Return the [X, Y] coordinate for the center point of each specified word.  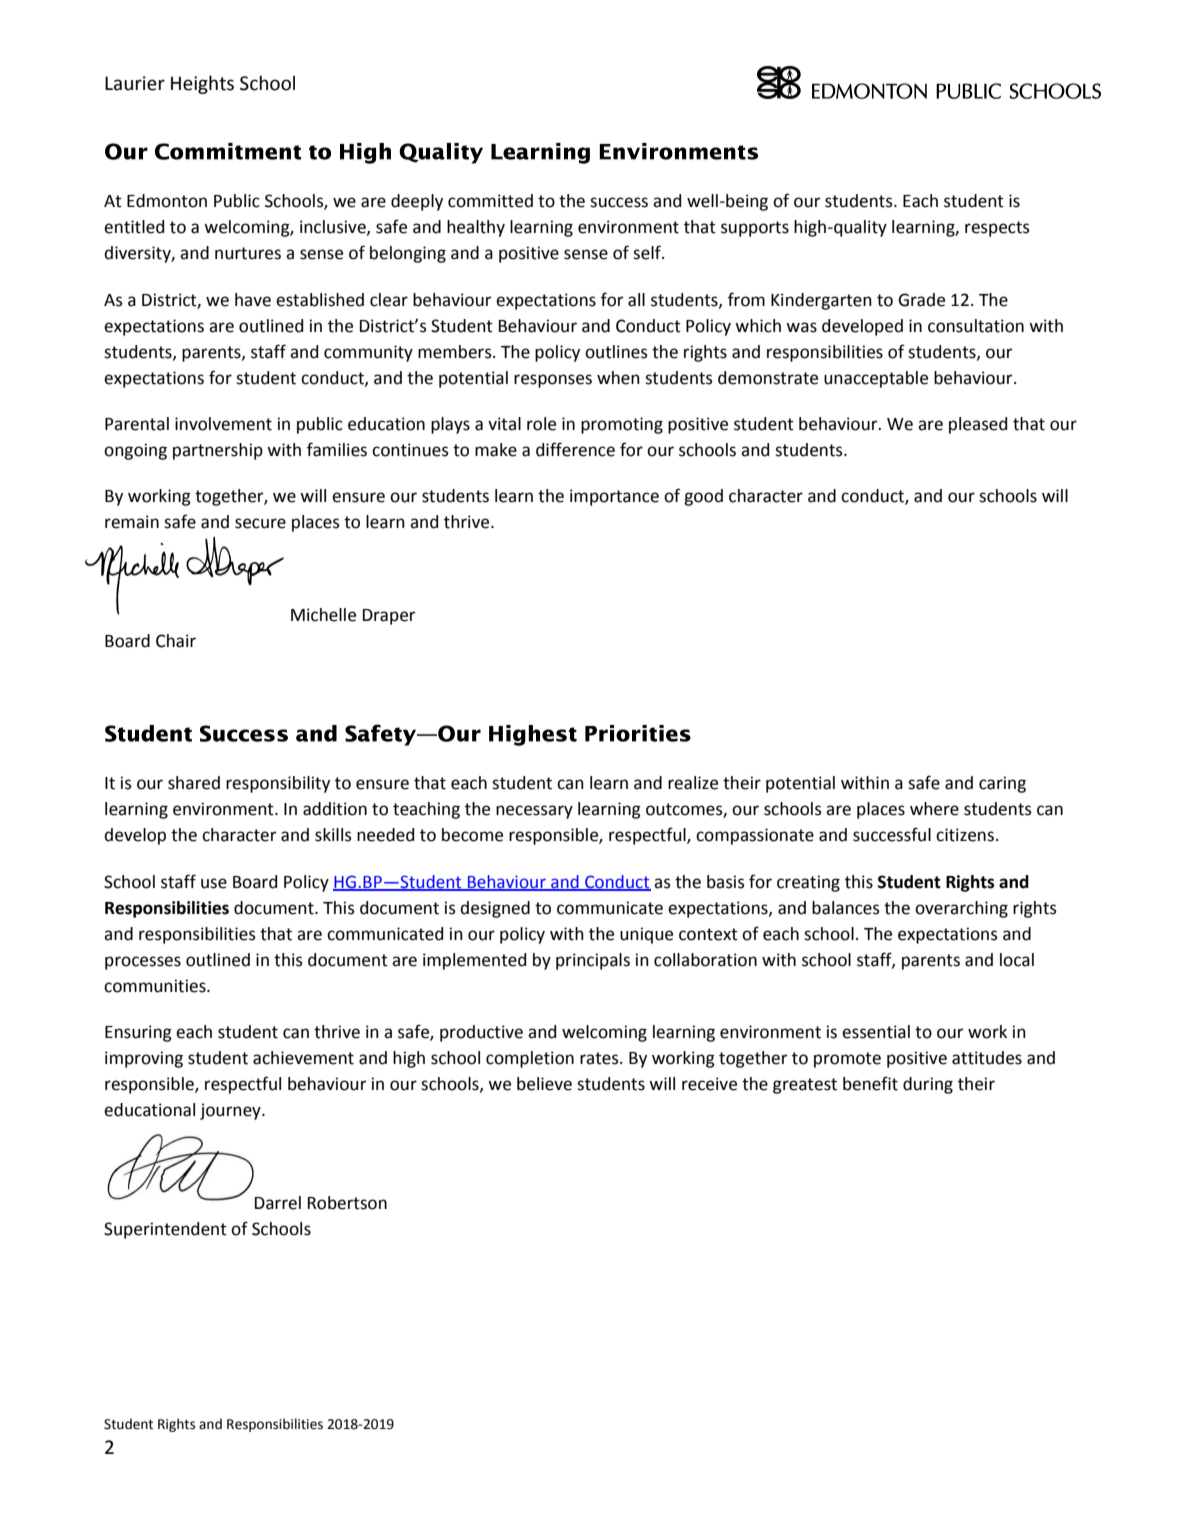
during [928, 1085]
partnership [218, 451]
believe [544, 1084]
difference [575, 449]
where [934, 809]
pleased [978, 425]
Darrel [278, 1203]
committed [490, 201]
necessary [534, 812]
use [214, 883]
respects [997, 229]
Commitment [228, 151]
